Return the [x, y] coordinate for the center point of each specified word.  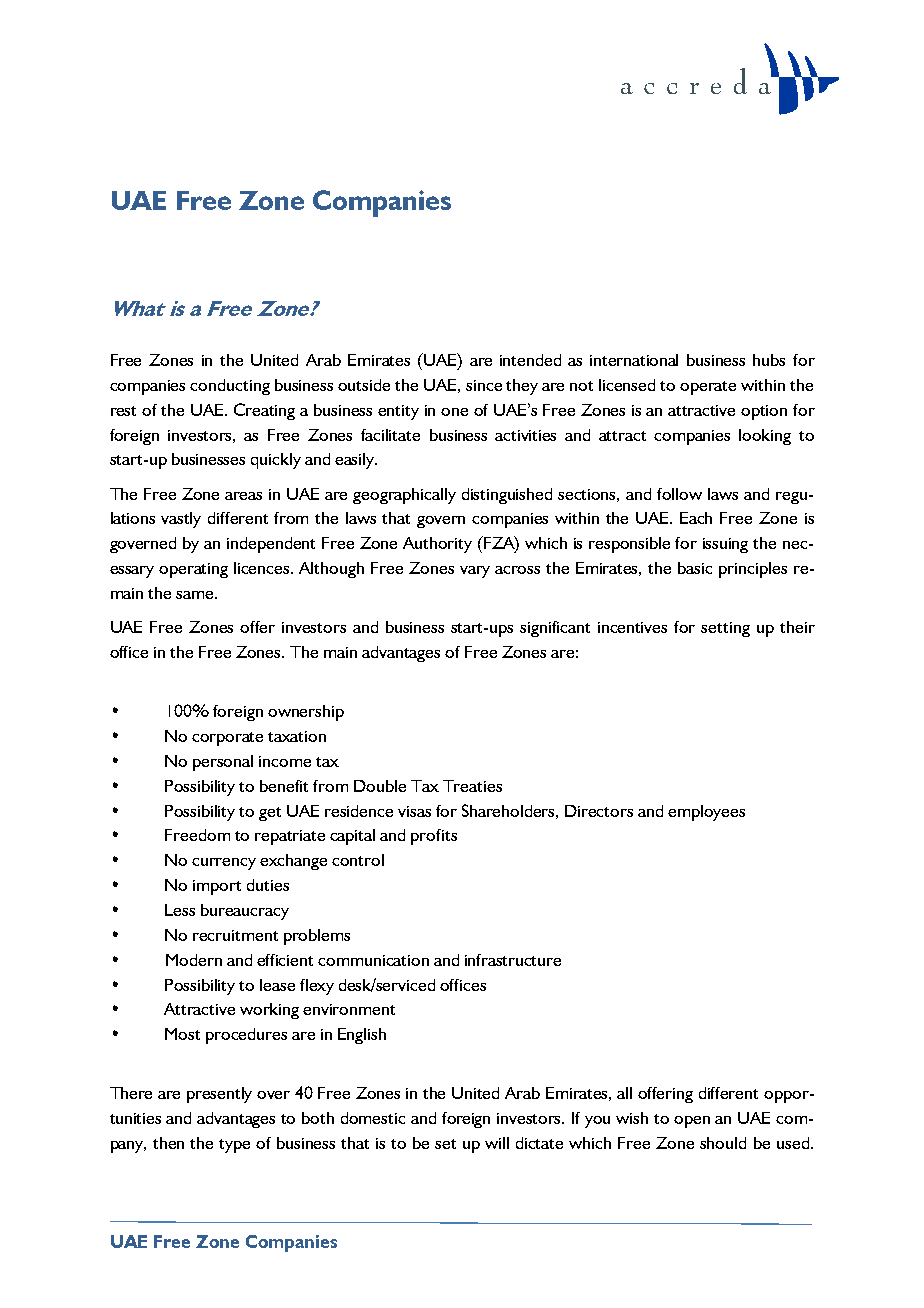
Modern [194, 960]
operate [708, 388]
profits [434, 837]
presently [219, 1095]
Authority [437, 545]
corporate [227, 739]
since [484, 385]
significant [555, 629]
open [692, 1122]
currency [224, 864]
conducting [230, 387]
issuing [725, 545]
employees [706, 813]
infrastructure [513, 960]
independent [271, 545]
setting [725, 629]
